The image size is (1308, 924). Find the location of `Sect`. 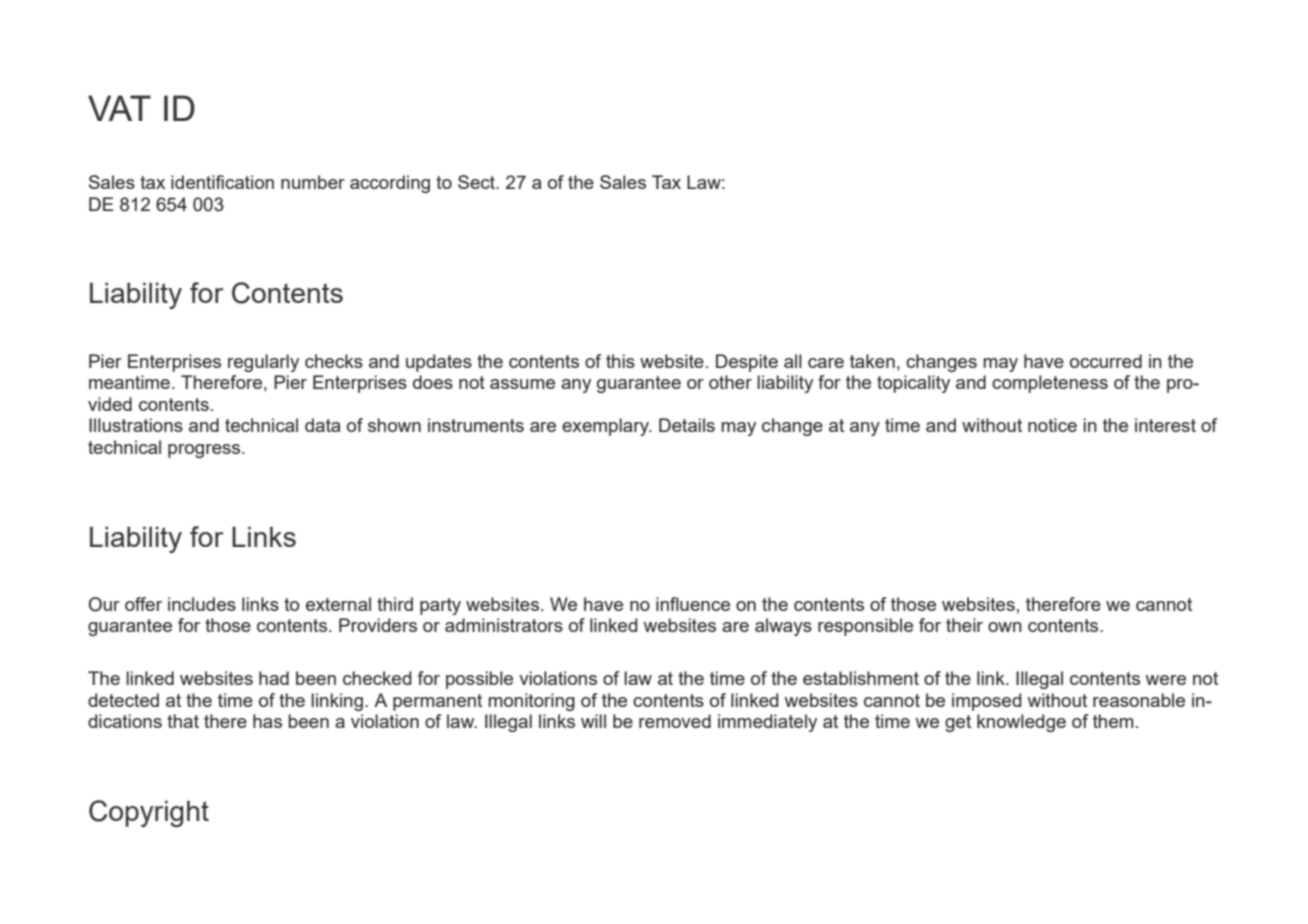

Sect is located at coordinates (477, 182).
